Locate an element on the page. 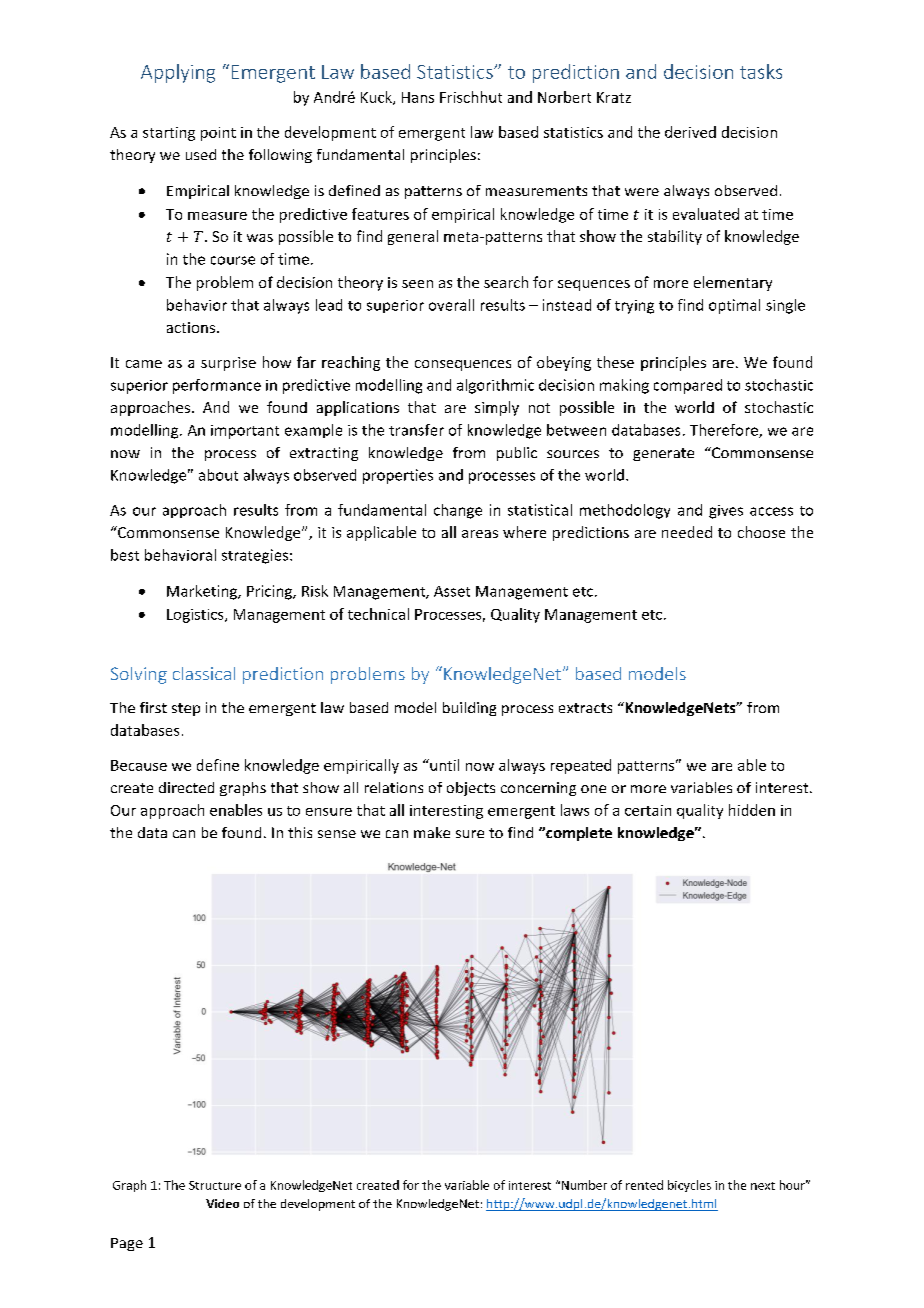 The width and height of the document is (924, 1308). rented is located at coordinates (644, 1185).
